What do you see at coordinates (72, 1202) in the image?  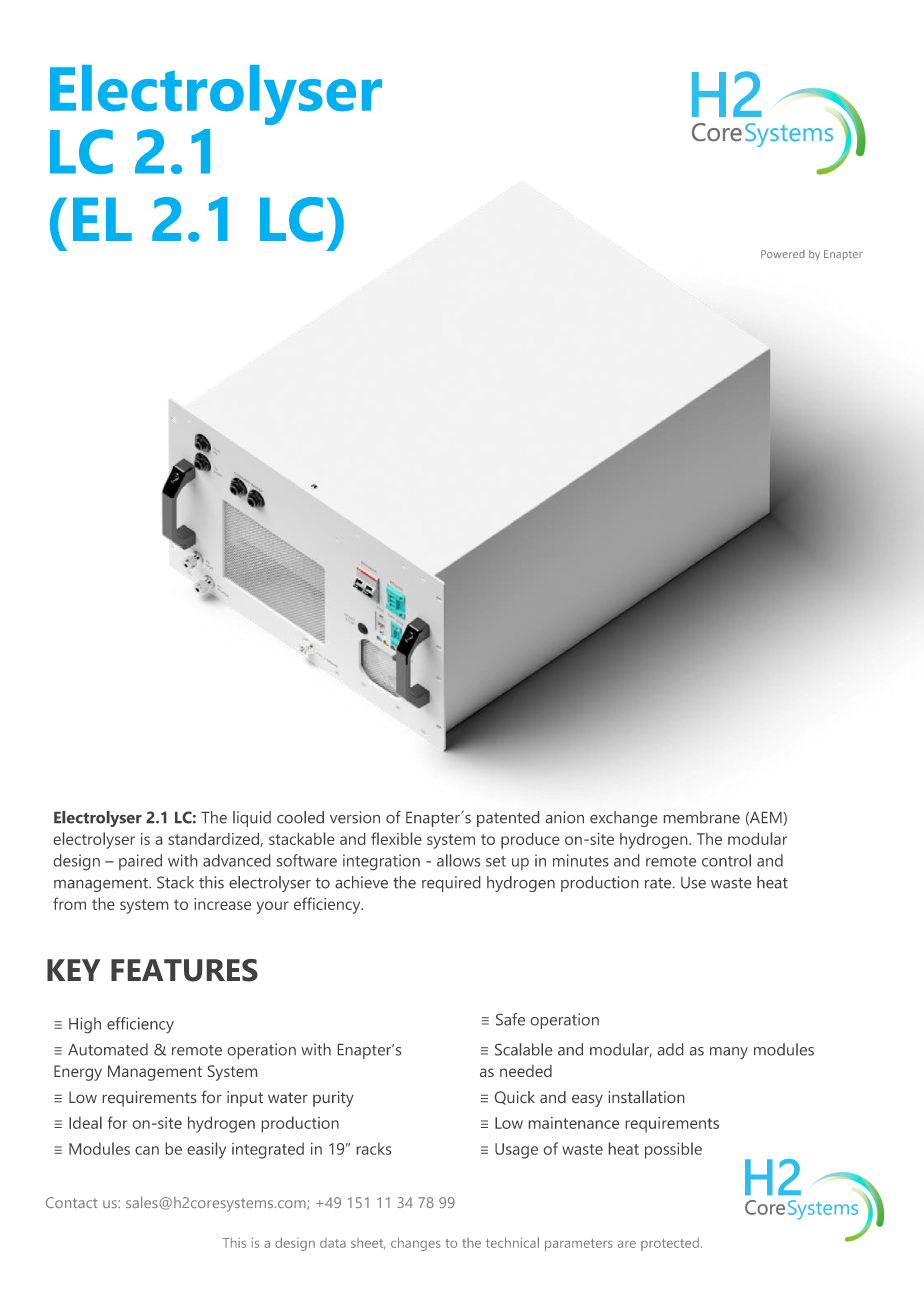 I see `Contact` at bounding box center [72, 1202].
